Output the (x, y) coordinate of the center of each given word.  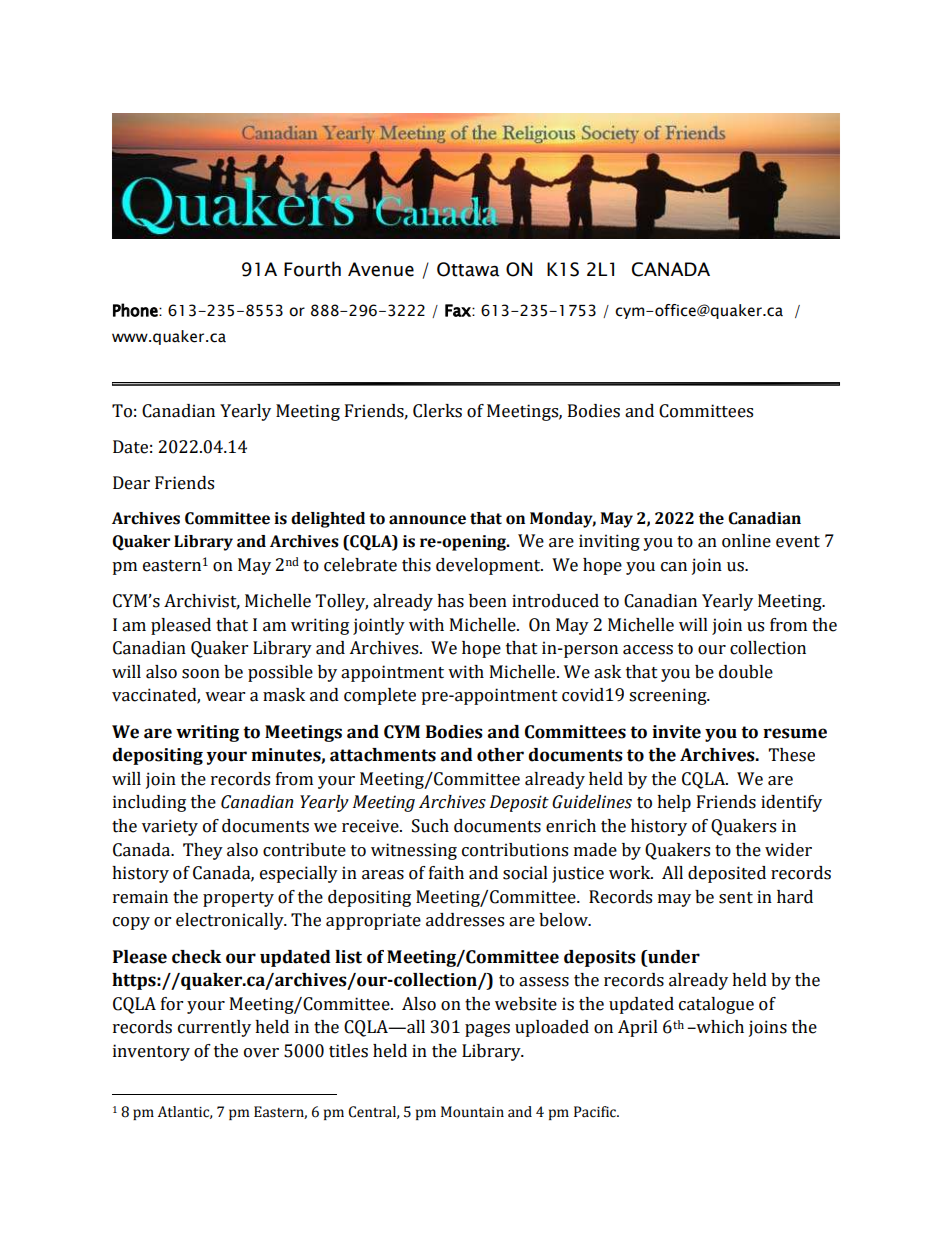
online (746, 541)
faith (446, 873)
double (746, 672)
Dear (131, 483)
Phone (136, 310)
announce (427, 520)
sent (736, 898)
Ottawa (468, 269)
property (238, 899)
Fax (459, 310)
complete (380, 696)
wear (225, 697)
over (261, 1053)
